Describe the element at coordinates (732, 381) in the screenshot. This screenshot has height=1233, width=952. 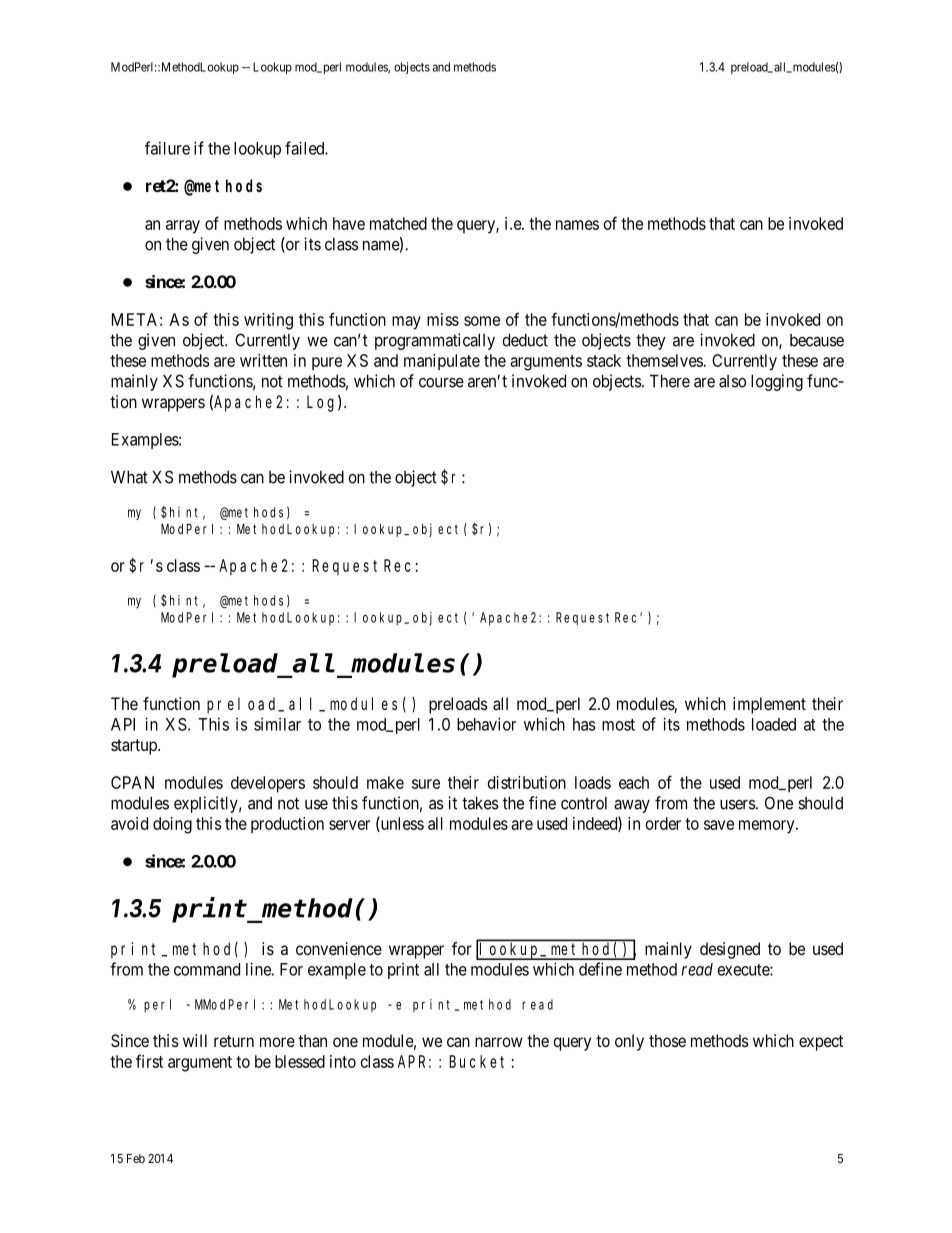
I see `also` at that location.
